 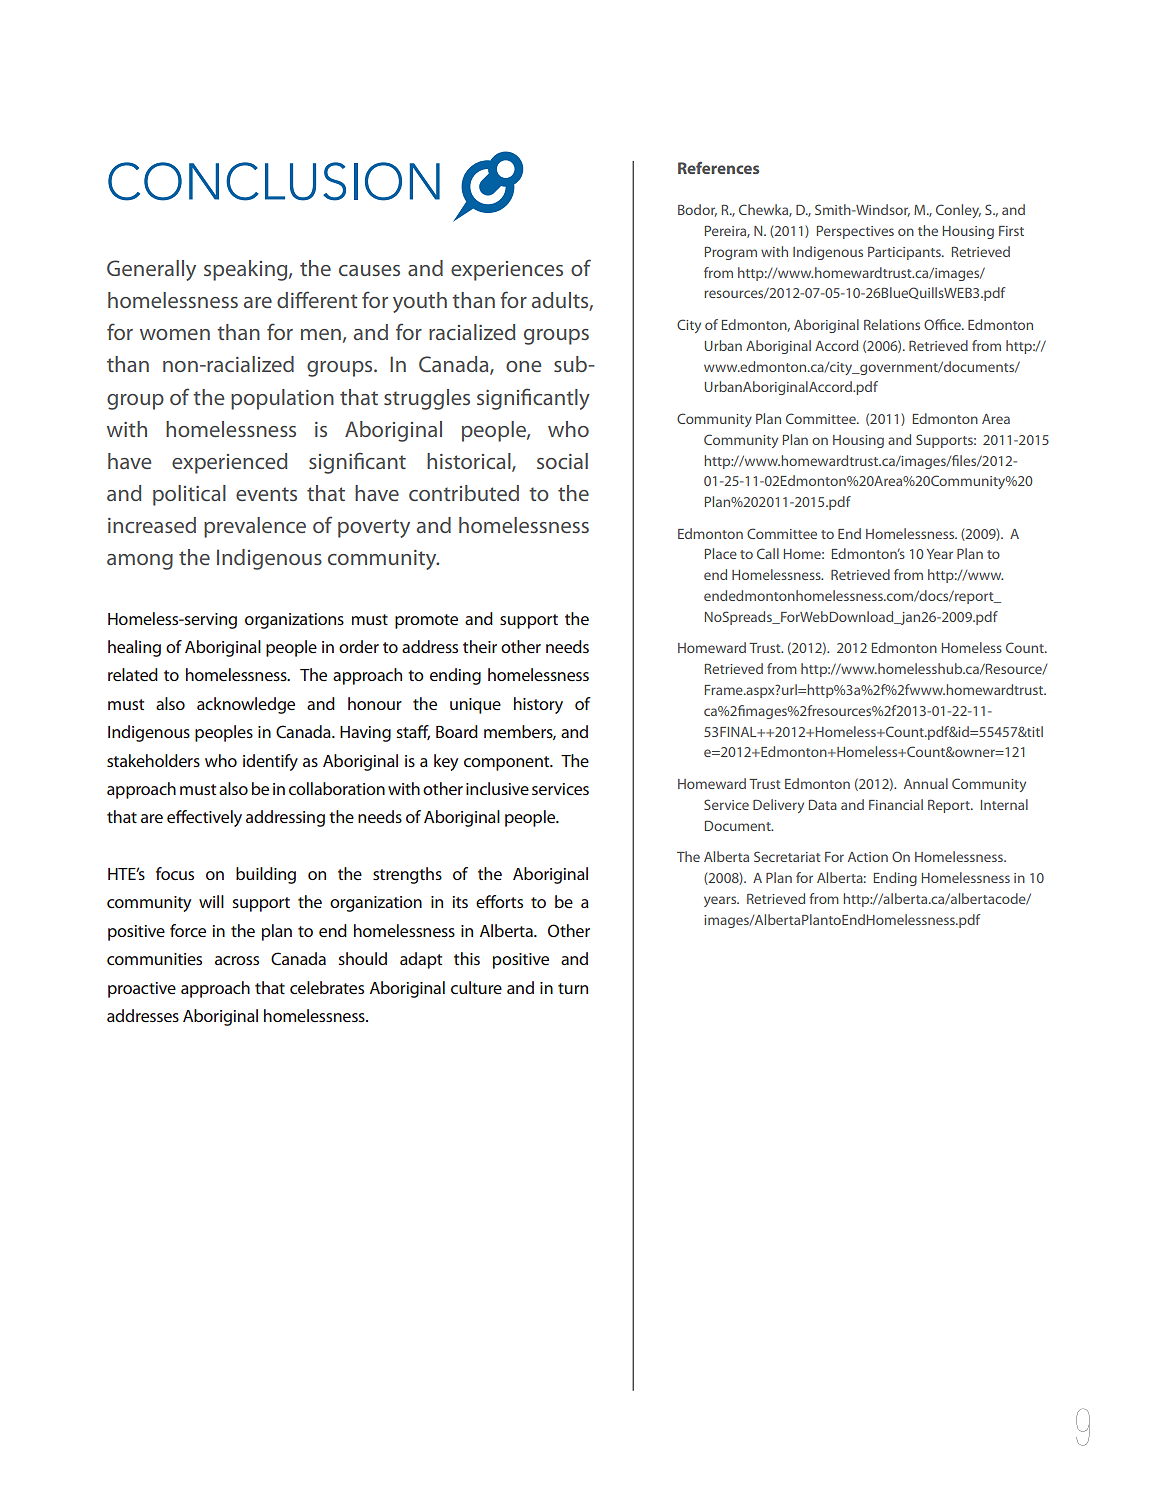 What do you see at coordinates (768, 553) in the screenshot?
I see `Call` at bounding box center [768, 553].
